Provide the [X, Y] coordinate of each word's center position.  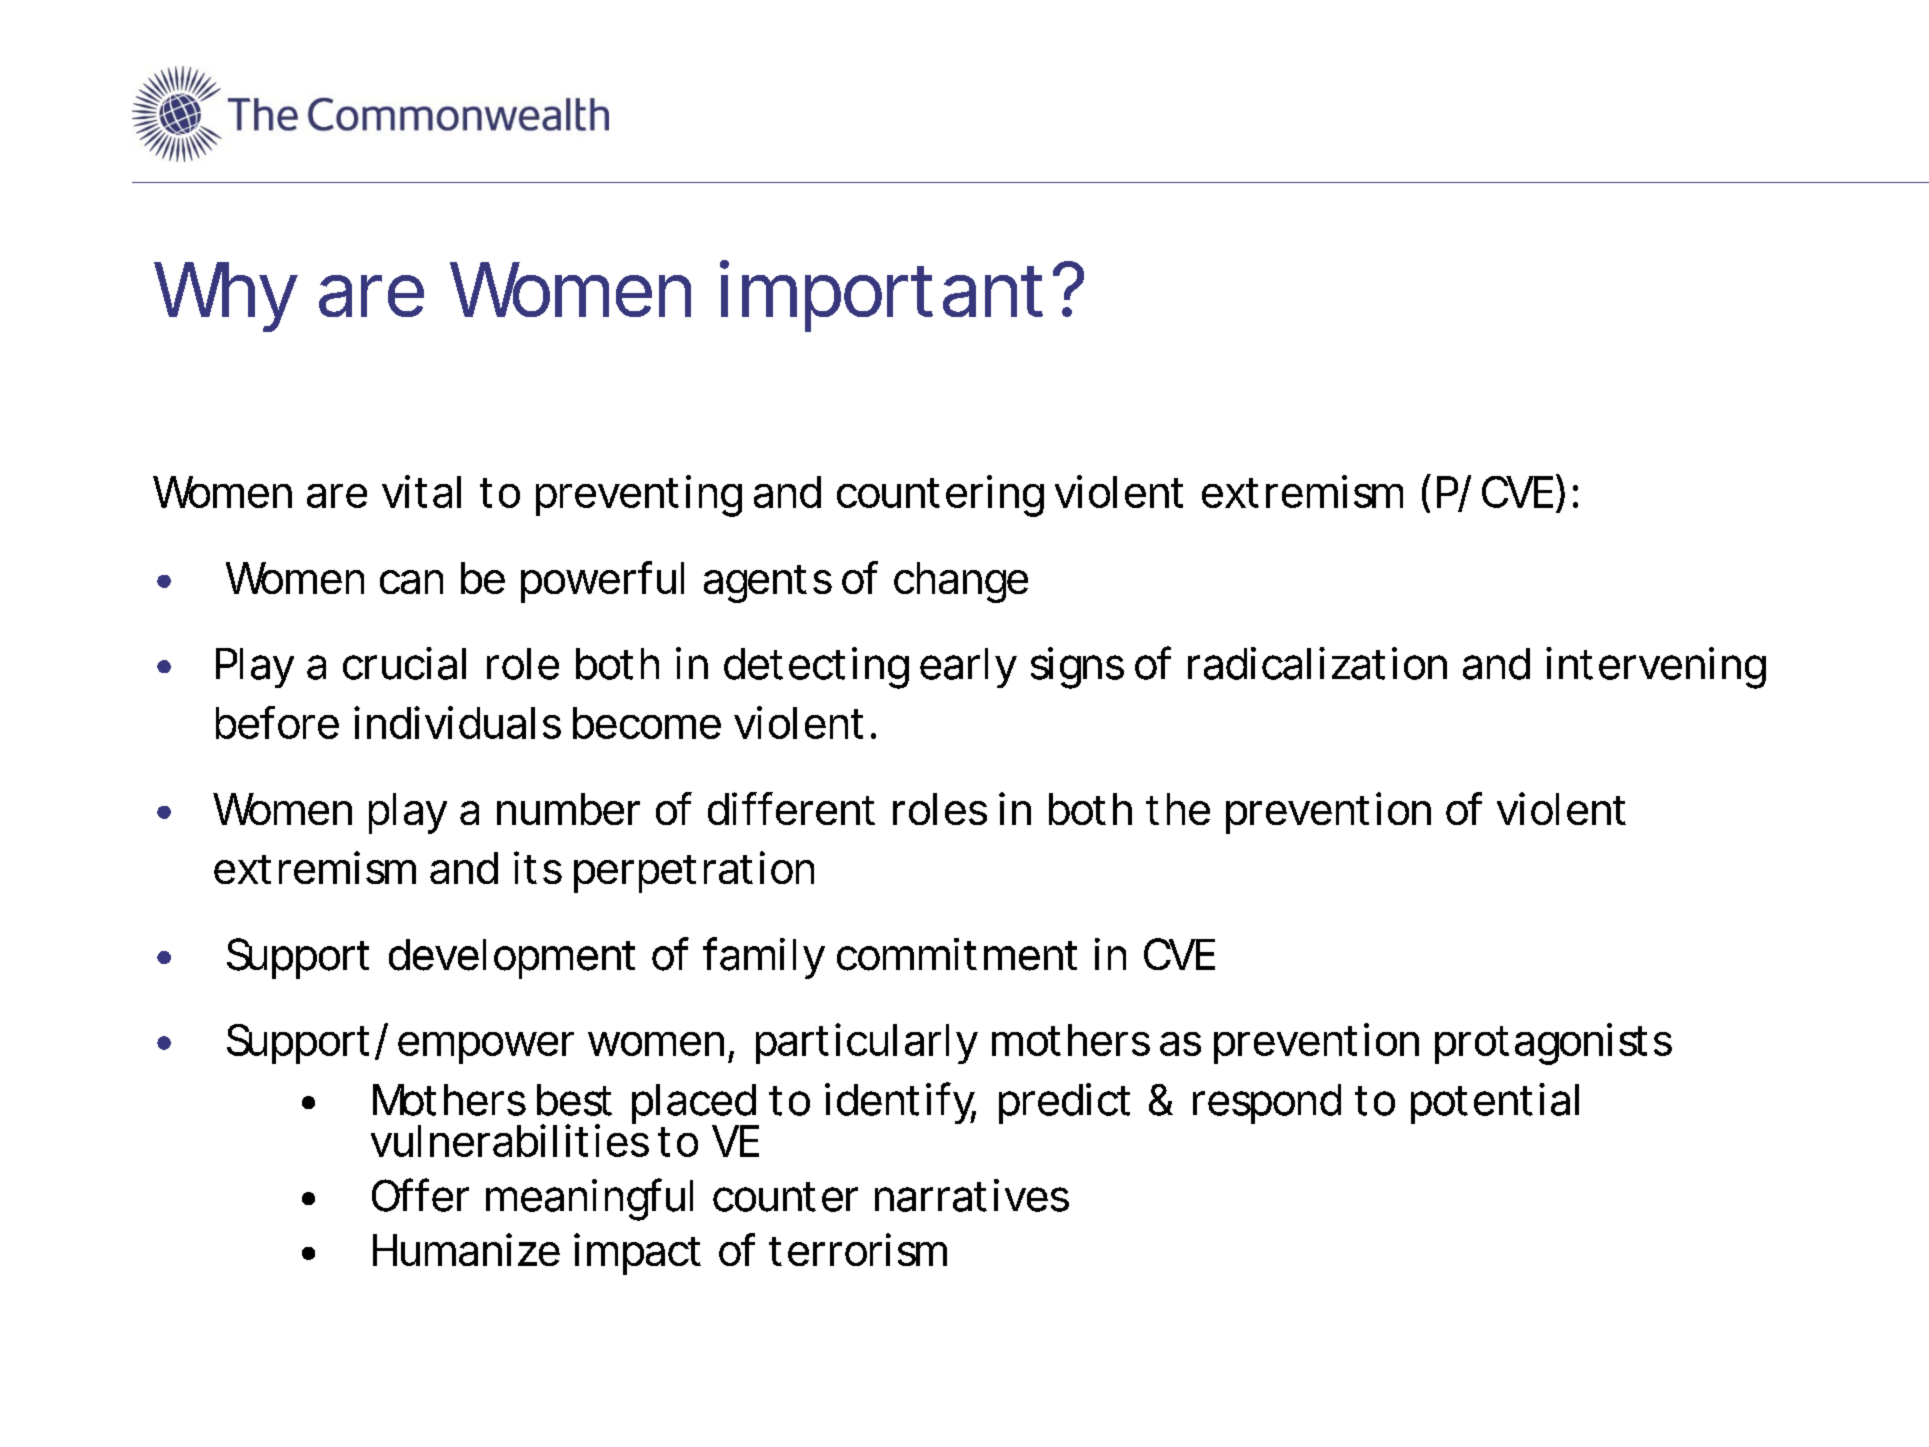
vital [421, 491]
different [791, 808]
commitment [957, 954]
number [568, 809]
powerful [602, 582]
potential [1495, 1103]
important [881, 296]
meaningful [589, 1199]
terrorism [856, 1249]
